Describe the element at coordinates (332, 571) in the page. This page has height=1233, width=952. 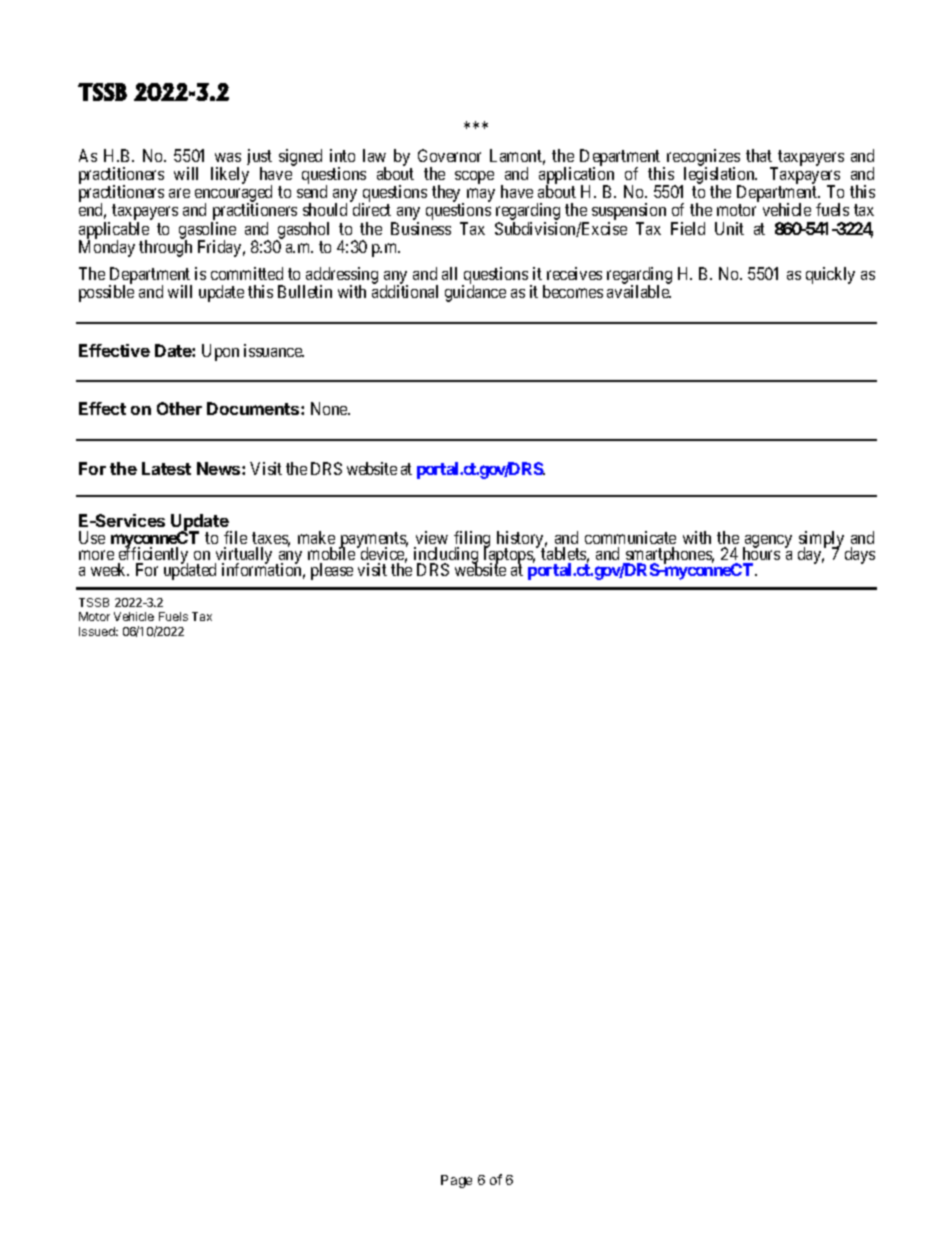
I see `please` at that location.
